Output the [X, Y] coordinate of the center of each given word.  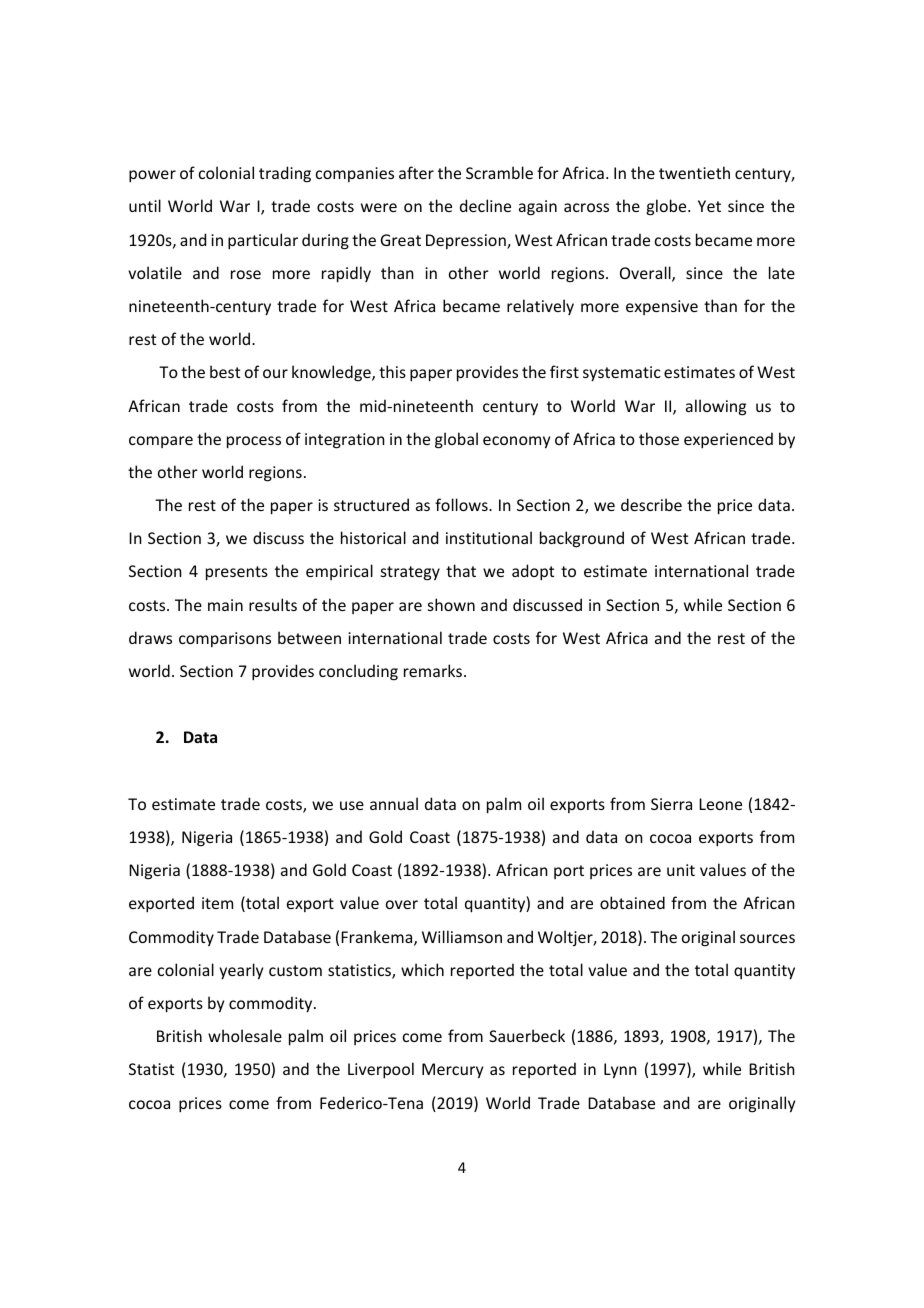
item [217, 903]
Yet [709, 206]
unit [681, 870]
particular [263, 241]
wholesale [245, 1035]
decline [485, 205]
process [254, 442]
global [456, 440]
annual [394, 803]
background [582, 539]
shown [451, 604]
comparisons [225, 639]
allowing [716, 407]
